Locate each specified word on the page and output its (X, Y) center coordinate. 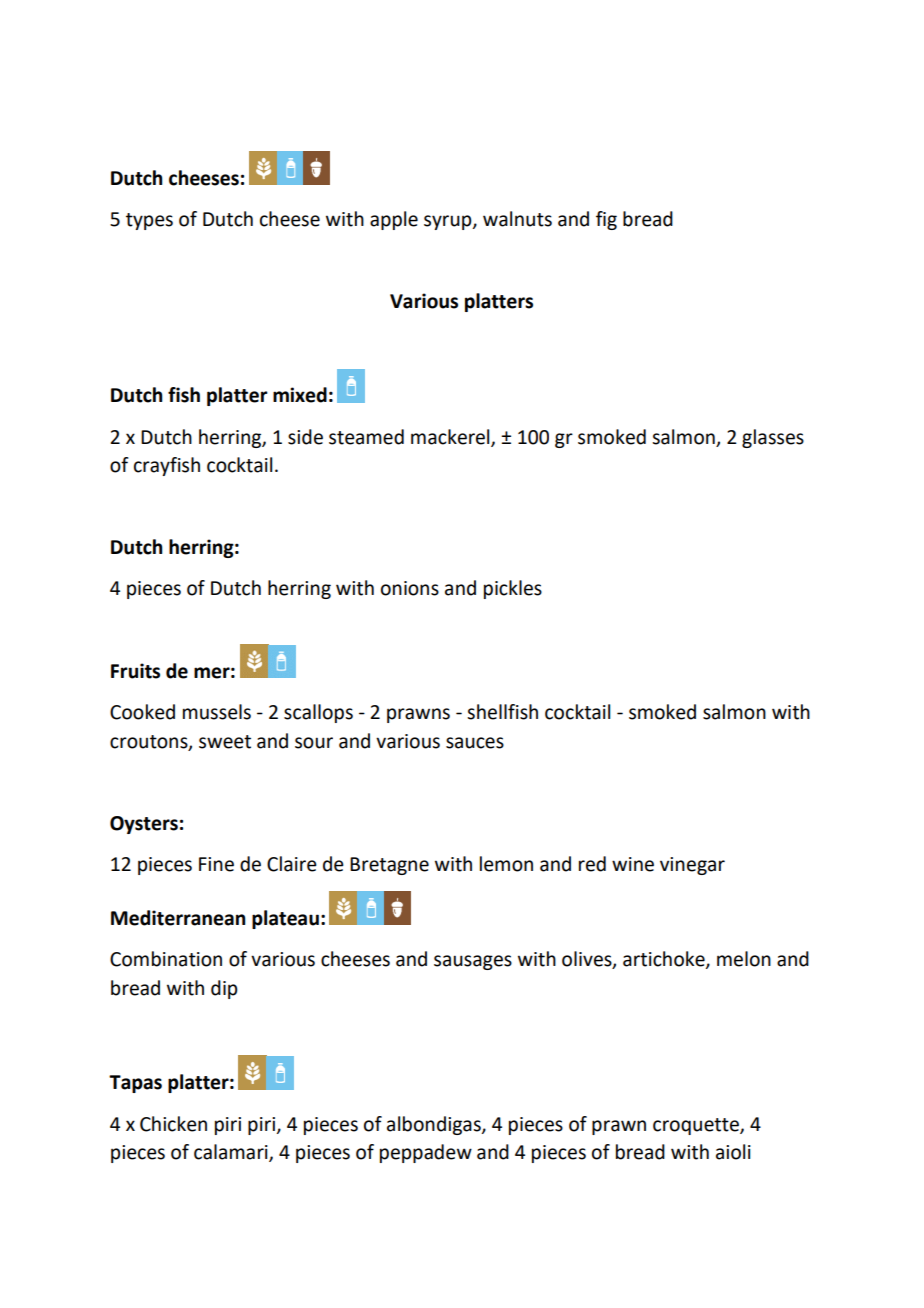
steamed (366, 437)
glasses (773, 438)
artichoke (665, 960)
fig (606, 220)
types (149, 221)
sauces (475, 743)
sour (314, 743)
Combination (166, 959)
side (305, 437)
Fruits (135, 671)
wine (633, 864)
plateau (285, 919)
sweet (225, 742)
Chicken (173, 1124)
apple (394, 220)
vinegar (692, 866)
